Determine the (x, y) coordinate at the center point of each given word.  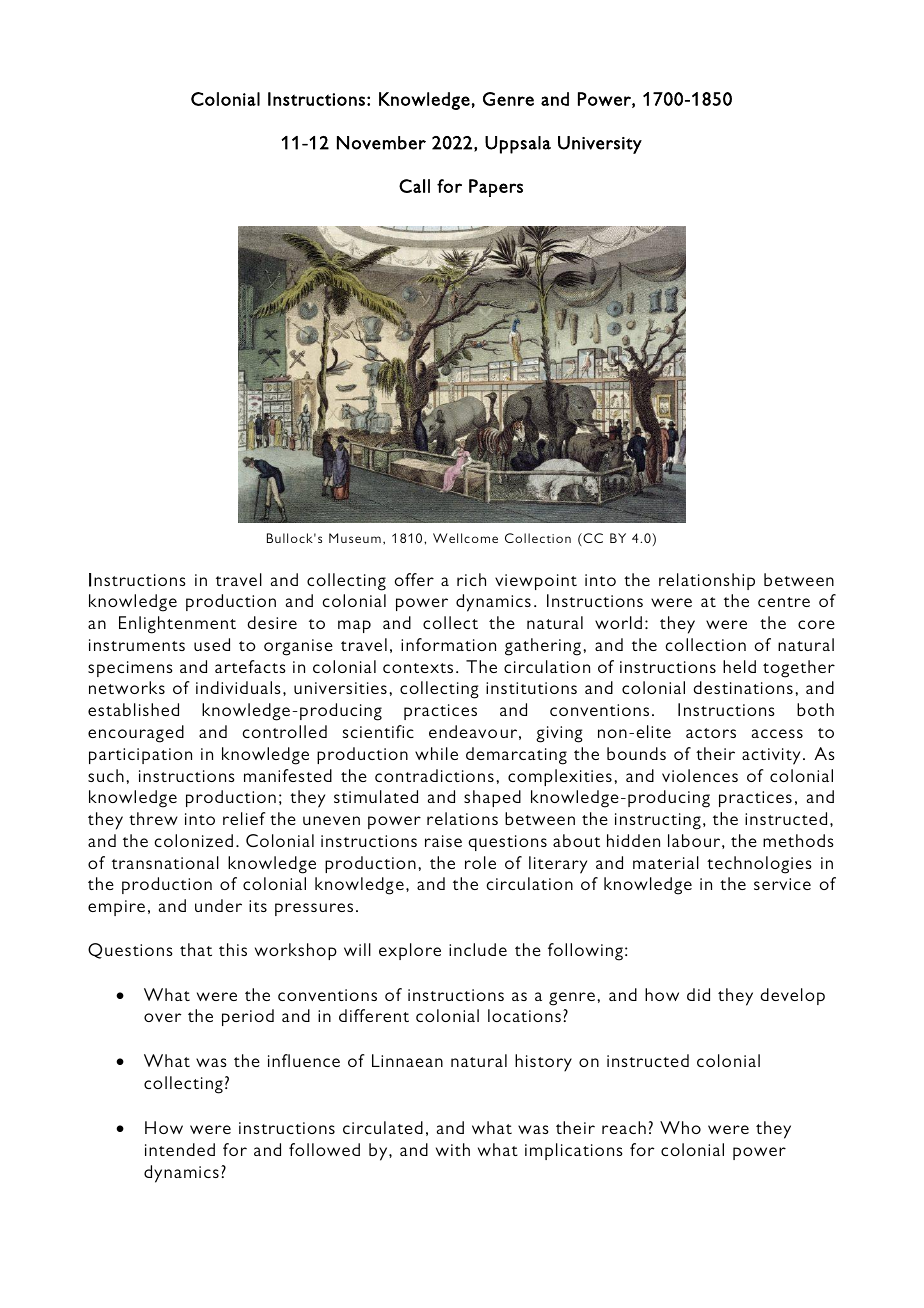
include (478, 949)
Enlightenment (177, 625)
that (196, 949)
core (816, 624)
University (600, 145)
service (782, 884)
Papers (496, 188)
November (381, 143)
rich (471, 579)
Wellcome (465, 538)
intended (180, 1149)
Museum (355, 538)
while (436, 753)
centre (784, 602)
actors (711, 733)
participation (140, 756)
